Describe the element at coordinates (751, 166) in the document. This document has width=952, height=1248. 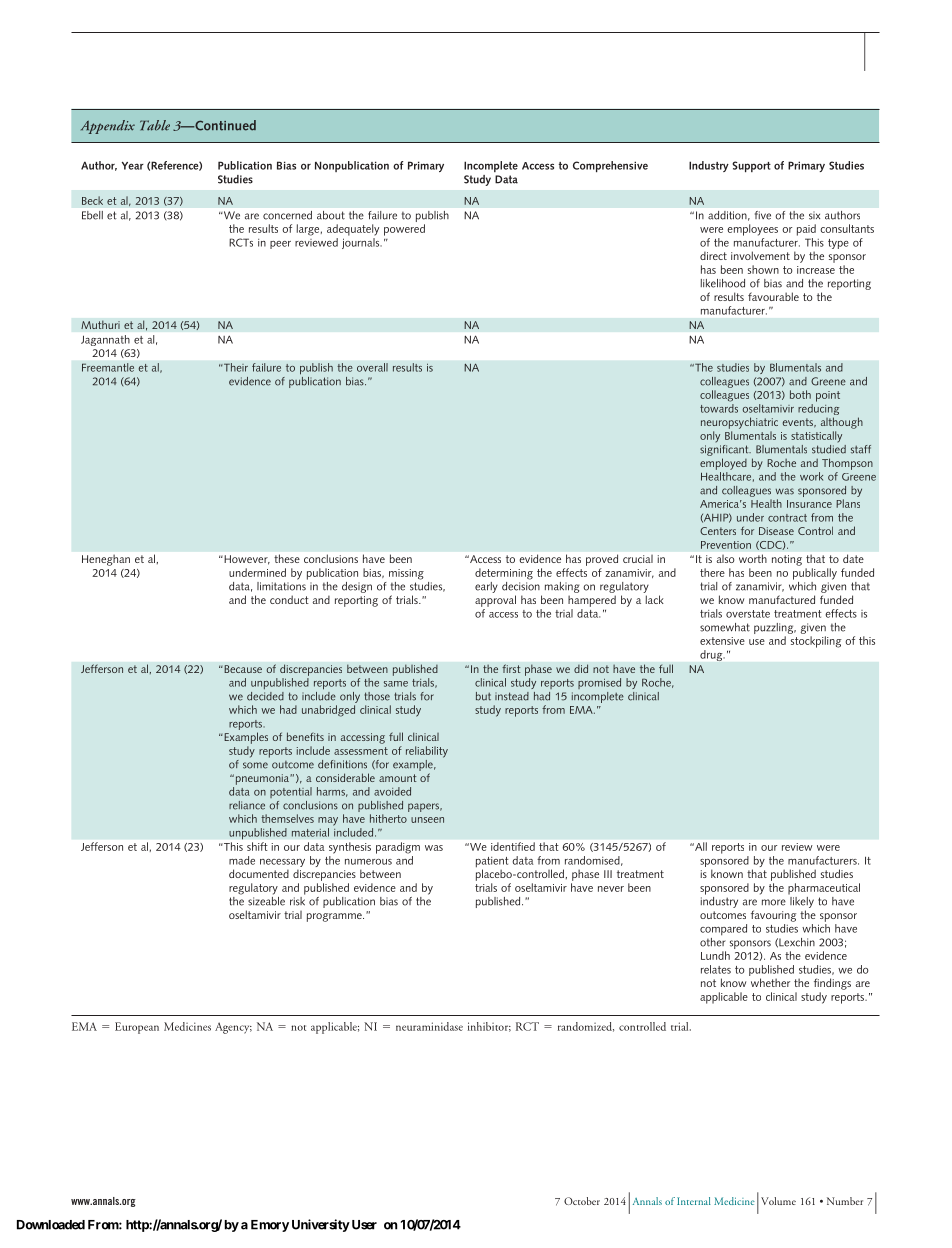
I see `Support` at that location.
